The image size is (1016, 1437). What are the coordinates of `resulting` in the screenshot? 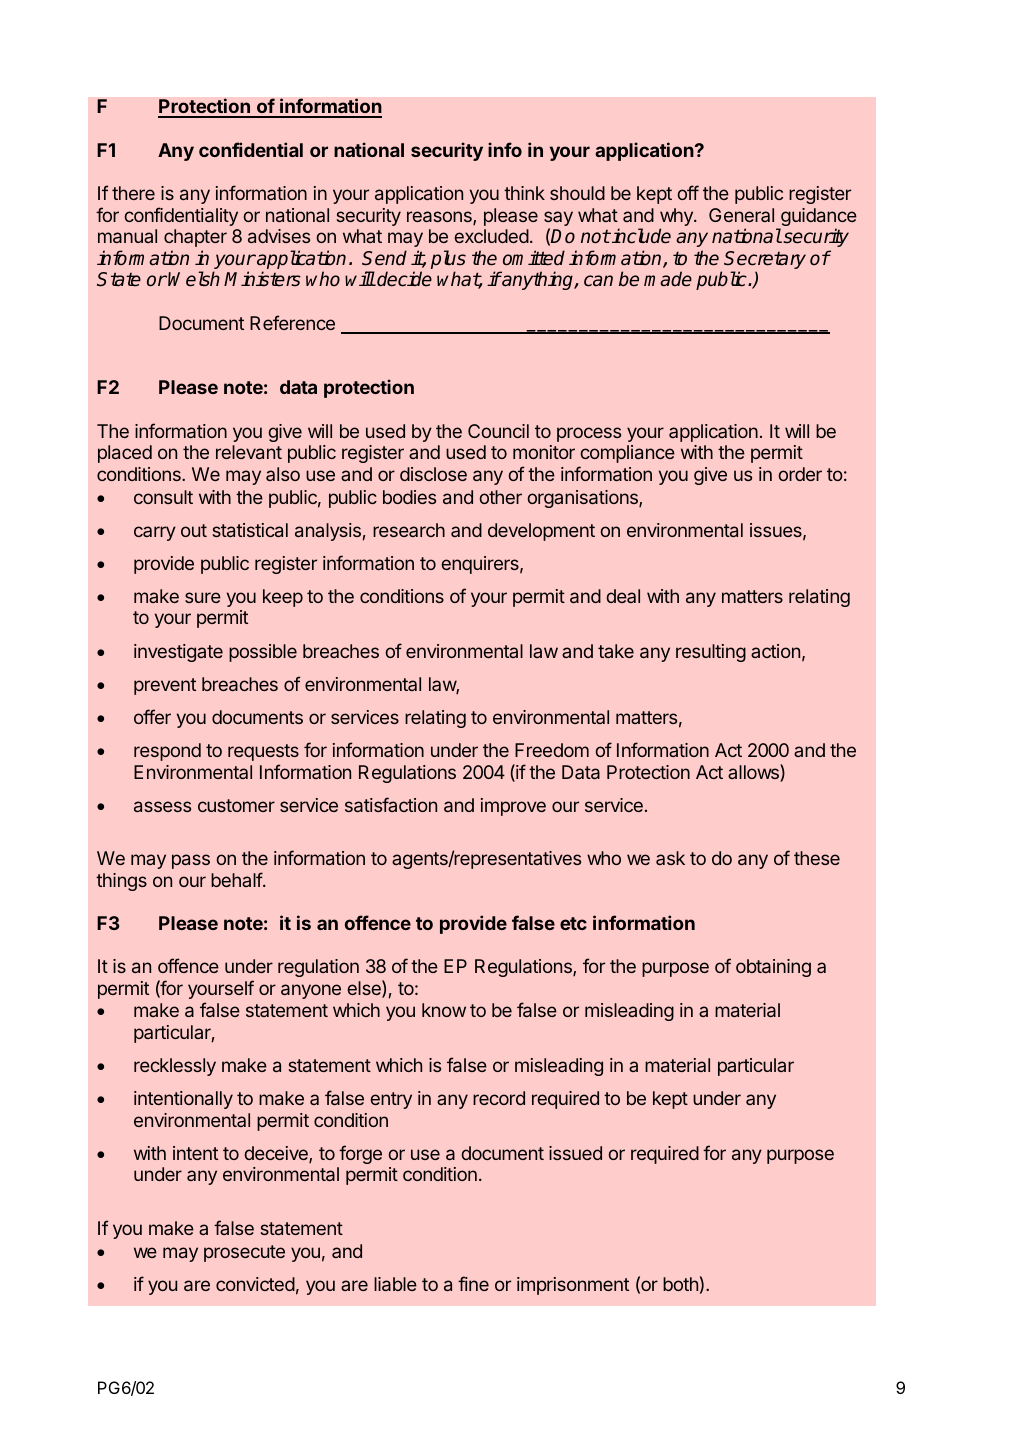 It's located at (711, 653).
